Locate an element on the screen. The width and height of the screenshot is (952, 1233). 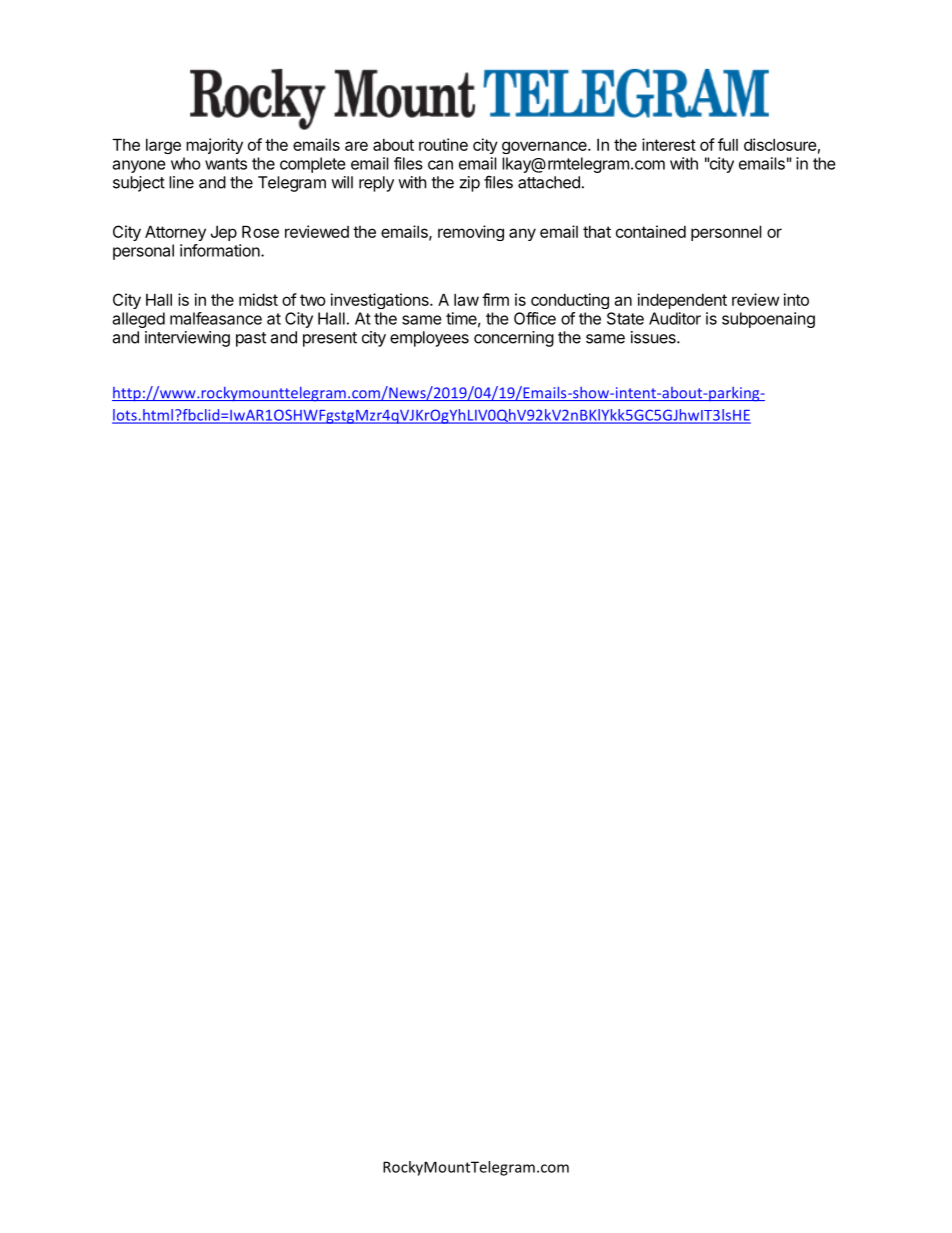
majority is located at coordinates (214, 146).
